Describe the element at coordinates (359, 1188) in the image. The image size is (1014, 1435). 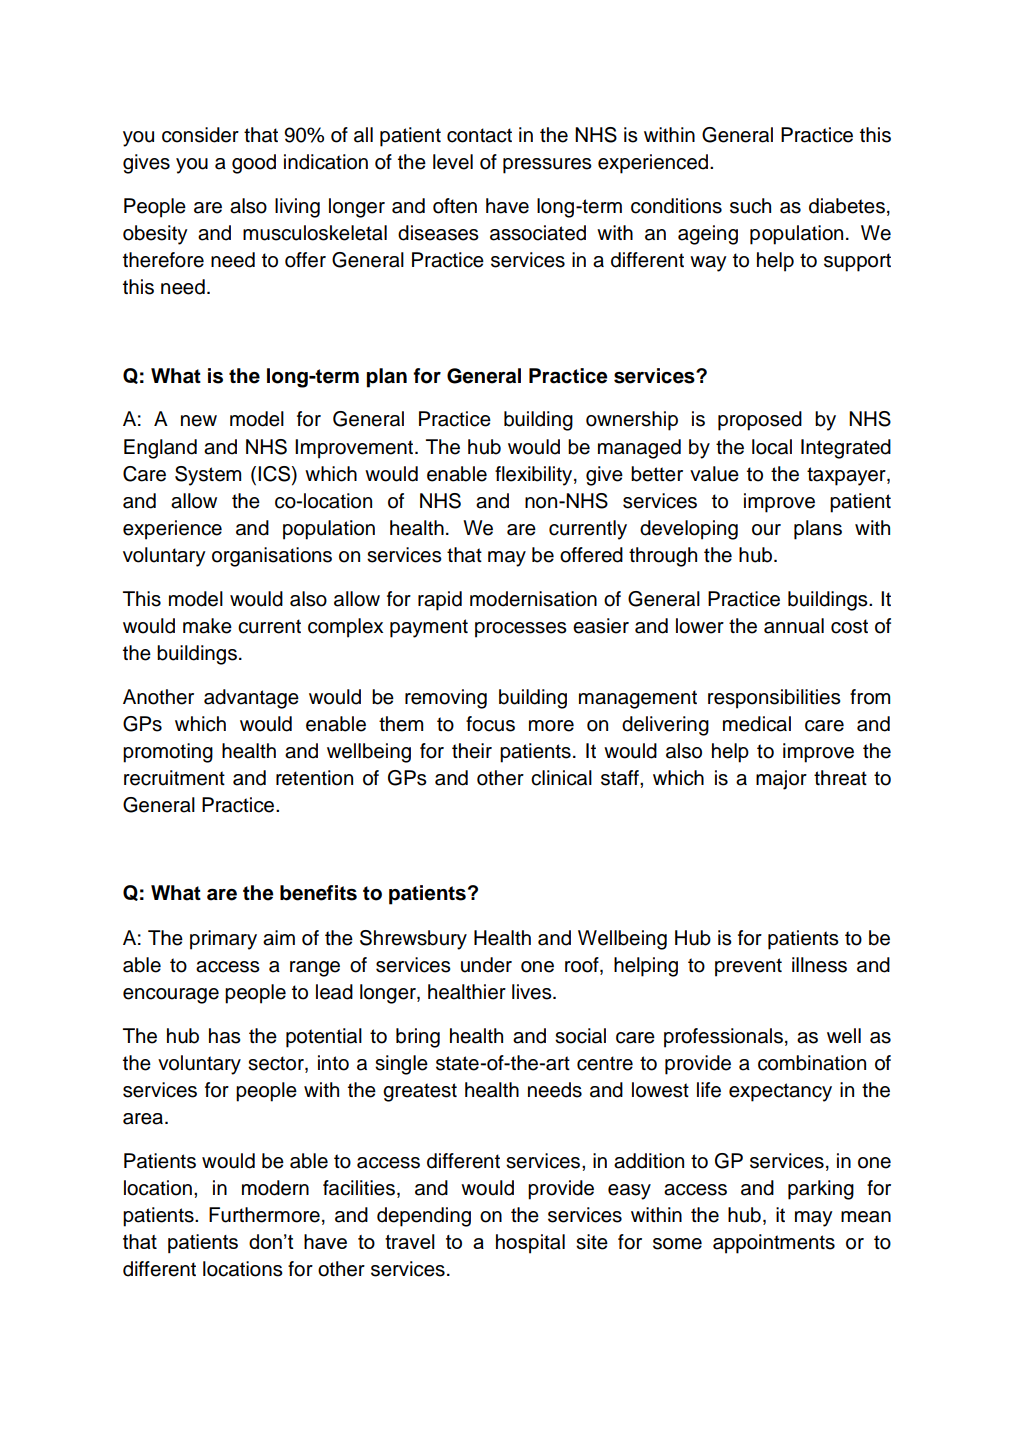
I see `facilities` at that location.
